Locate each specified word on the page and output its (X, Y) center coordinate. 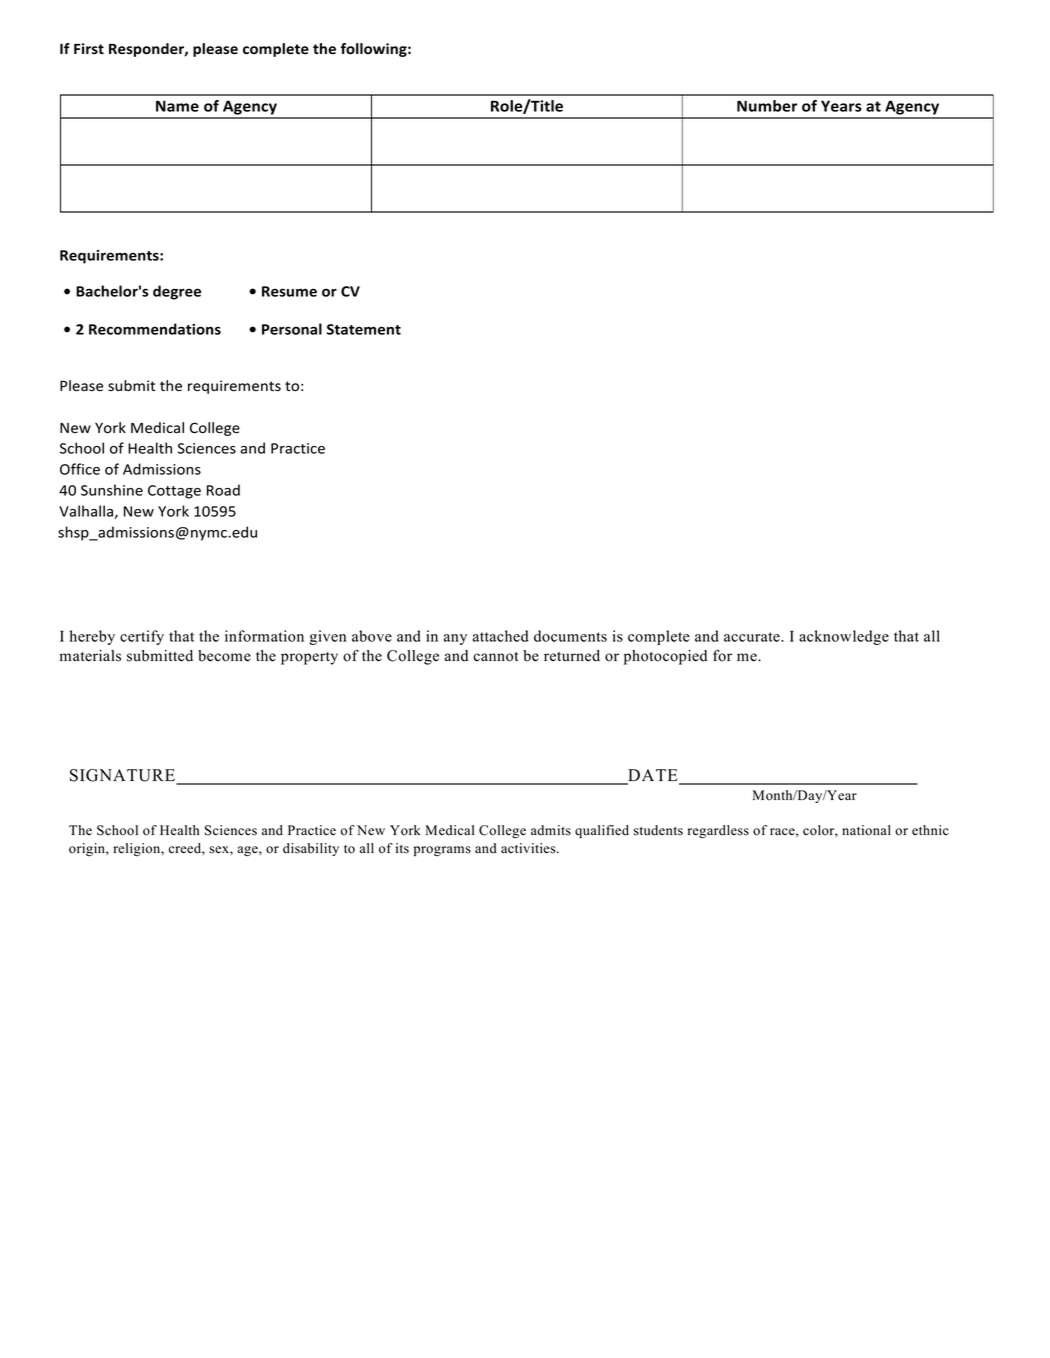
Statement (364, 329)
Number (767, 106)
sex (220, 850)
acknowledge (844, 637)
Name (177, 106)
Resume (289, 291)
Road (223, 490)
